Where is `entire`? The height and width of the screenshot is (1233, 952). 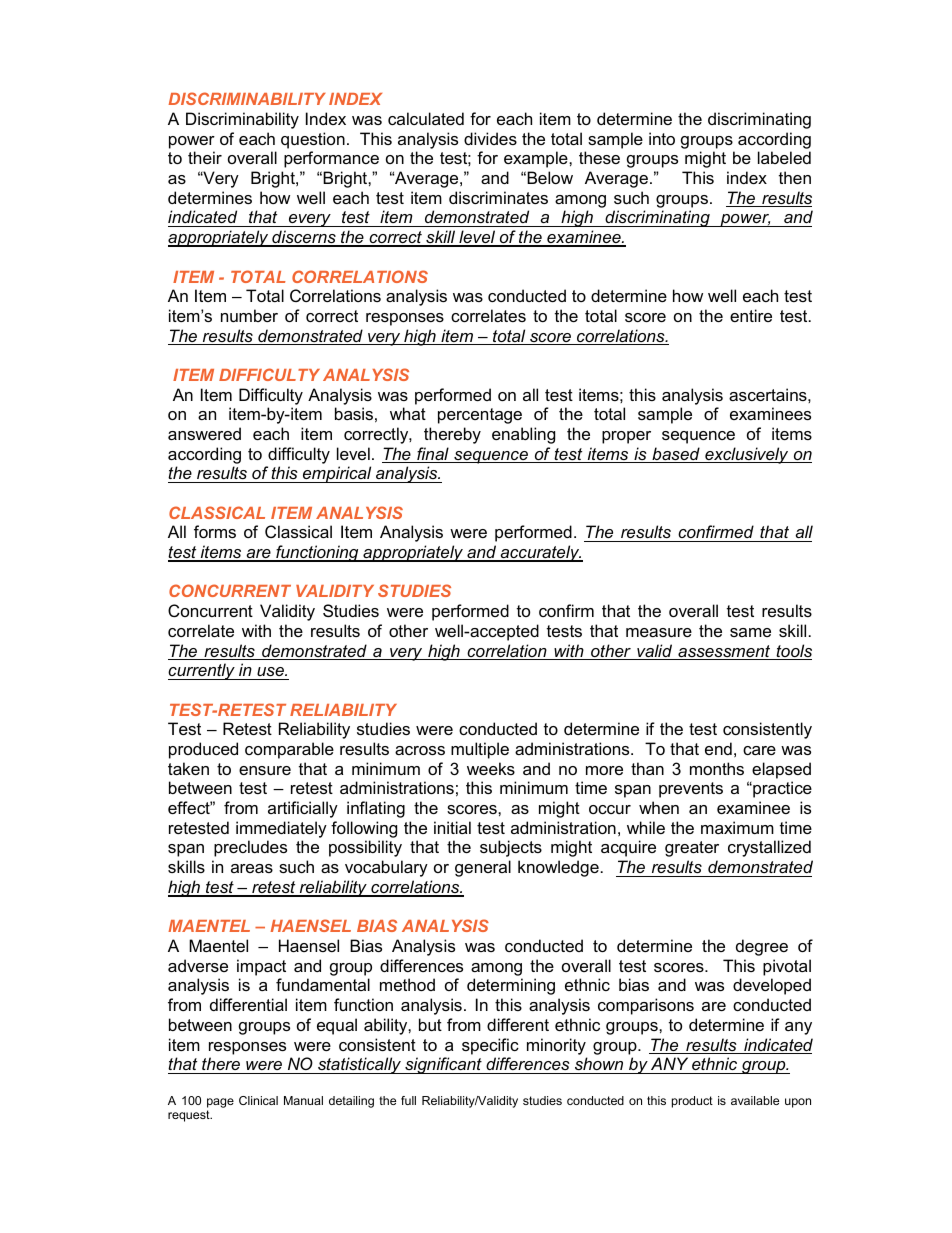 entire is located at coordinates (751, 315).
